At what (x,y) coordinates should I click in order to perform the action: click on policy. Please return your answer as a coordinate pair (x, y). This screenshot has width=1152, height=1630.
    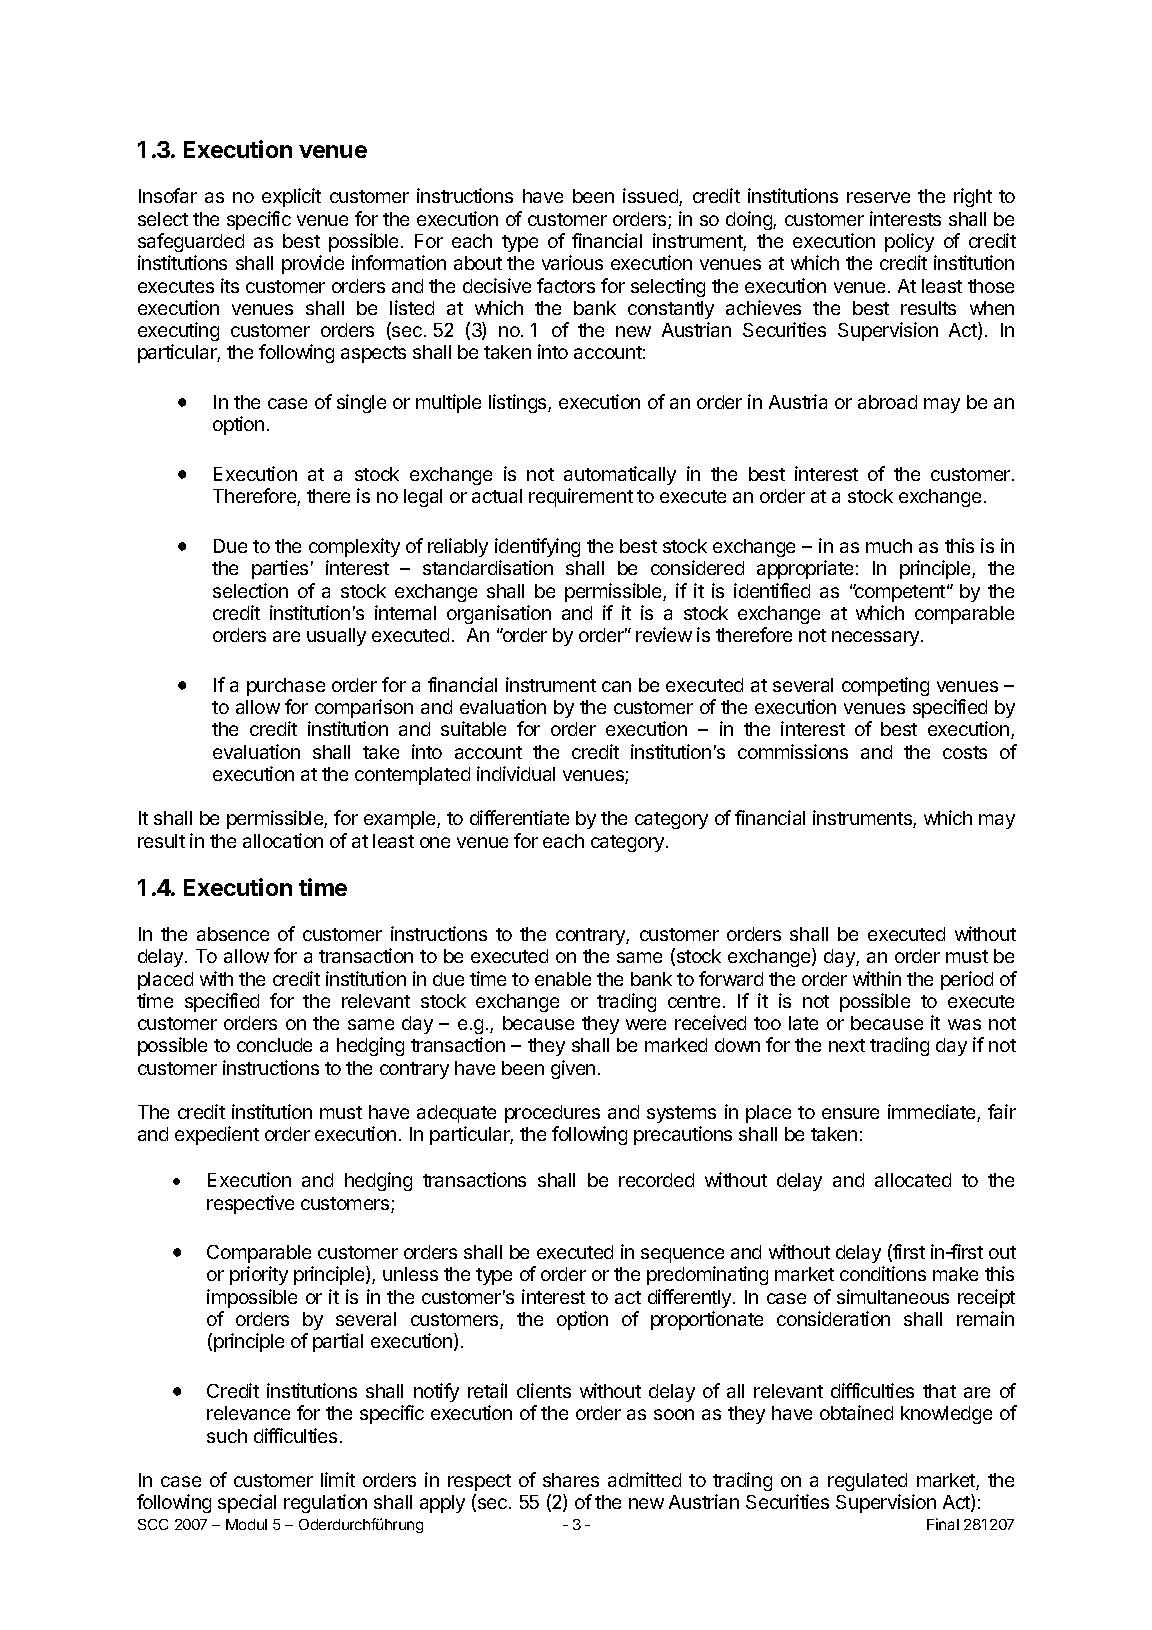
    Looking at the image, I should click on (909, 242).
